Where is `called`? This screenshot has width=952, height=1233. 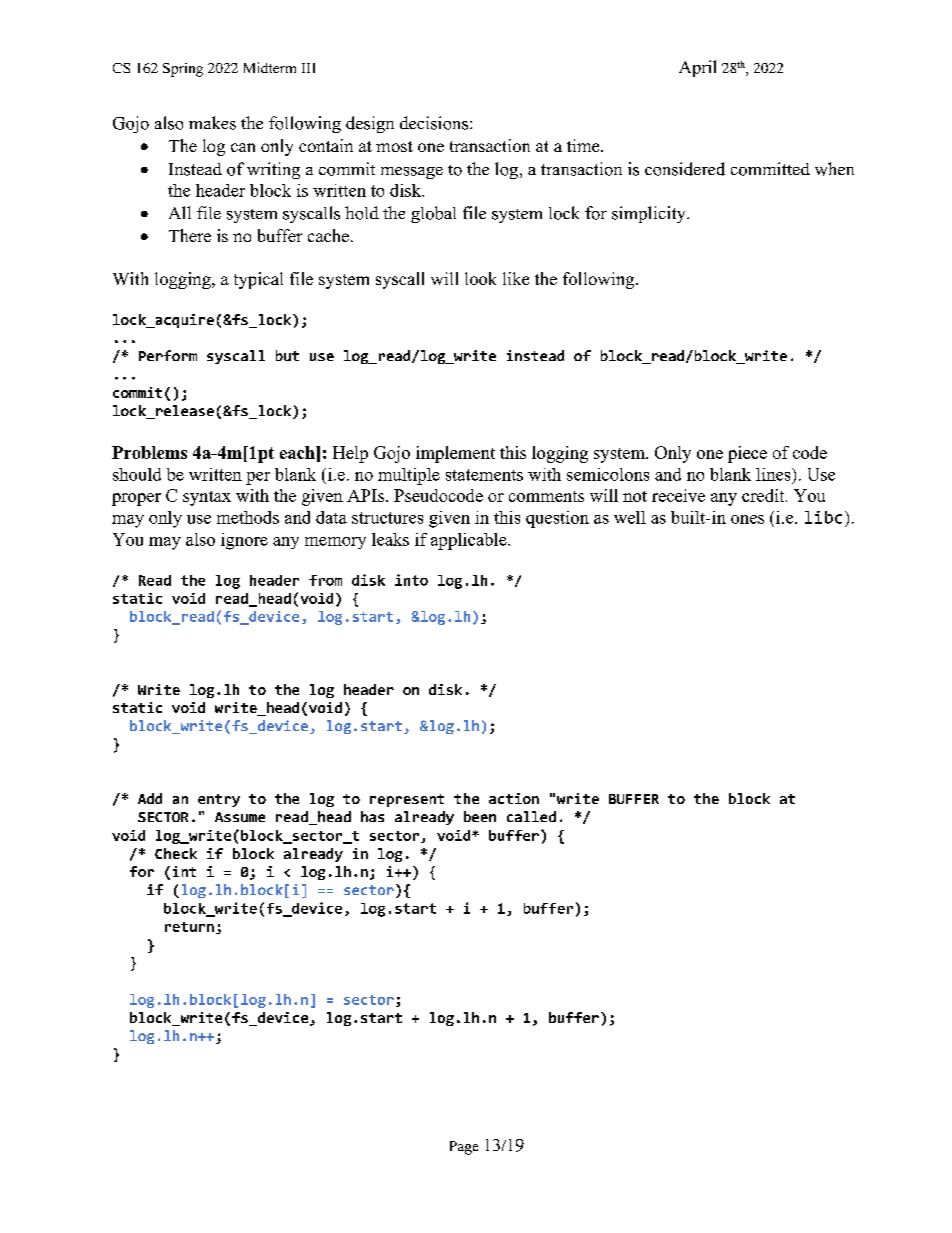
called is located at coordinates (531, 816).
